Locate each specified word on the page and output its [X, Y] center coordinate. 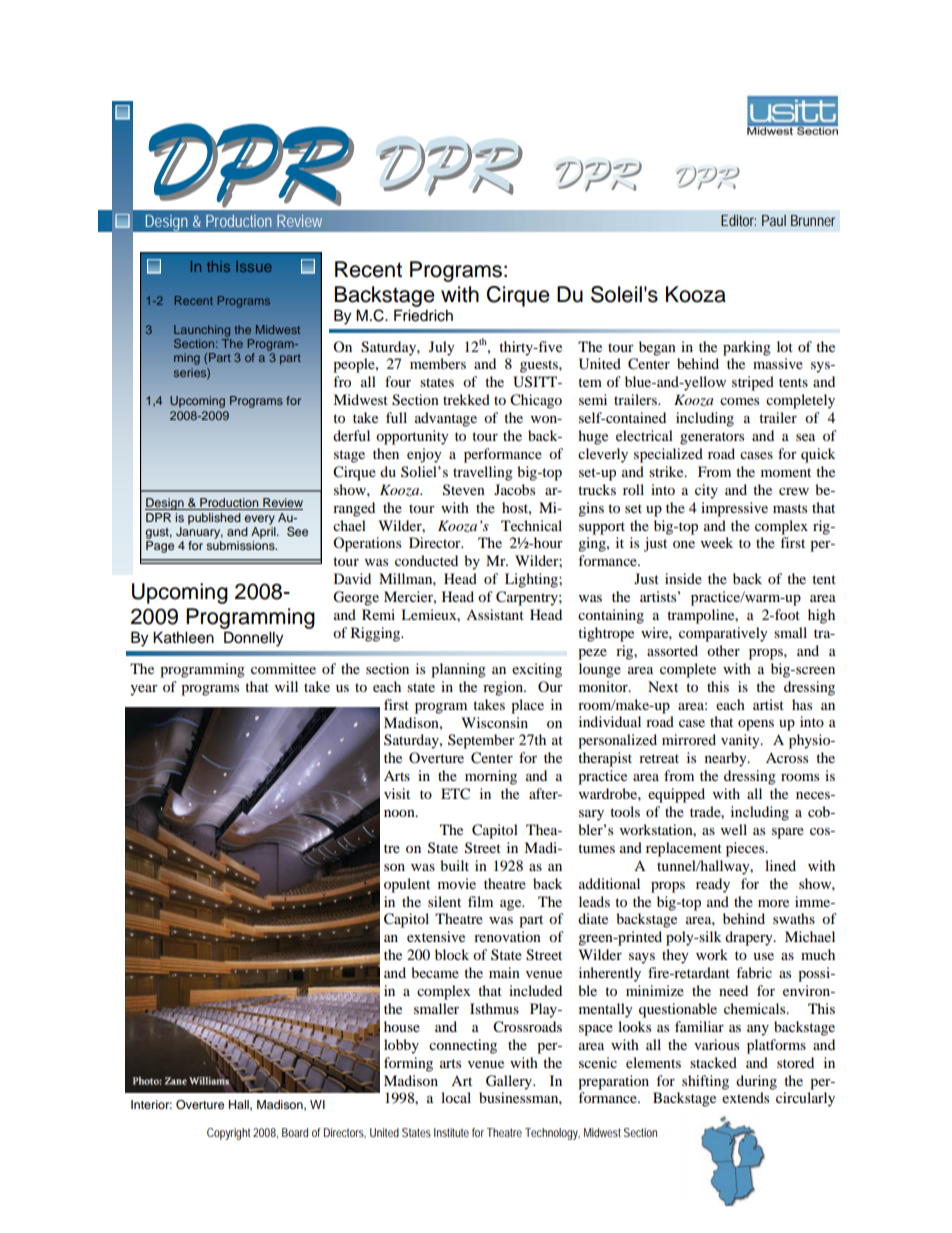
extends [745, 1097]
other [723, 650]
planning [458, 670]
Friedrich [423, 315]
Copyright [228, 1134]
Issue [254, 266]
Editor [738, 220]
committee [283, 668]
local [456, 1097]
